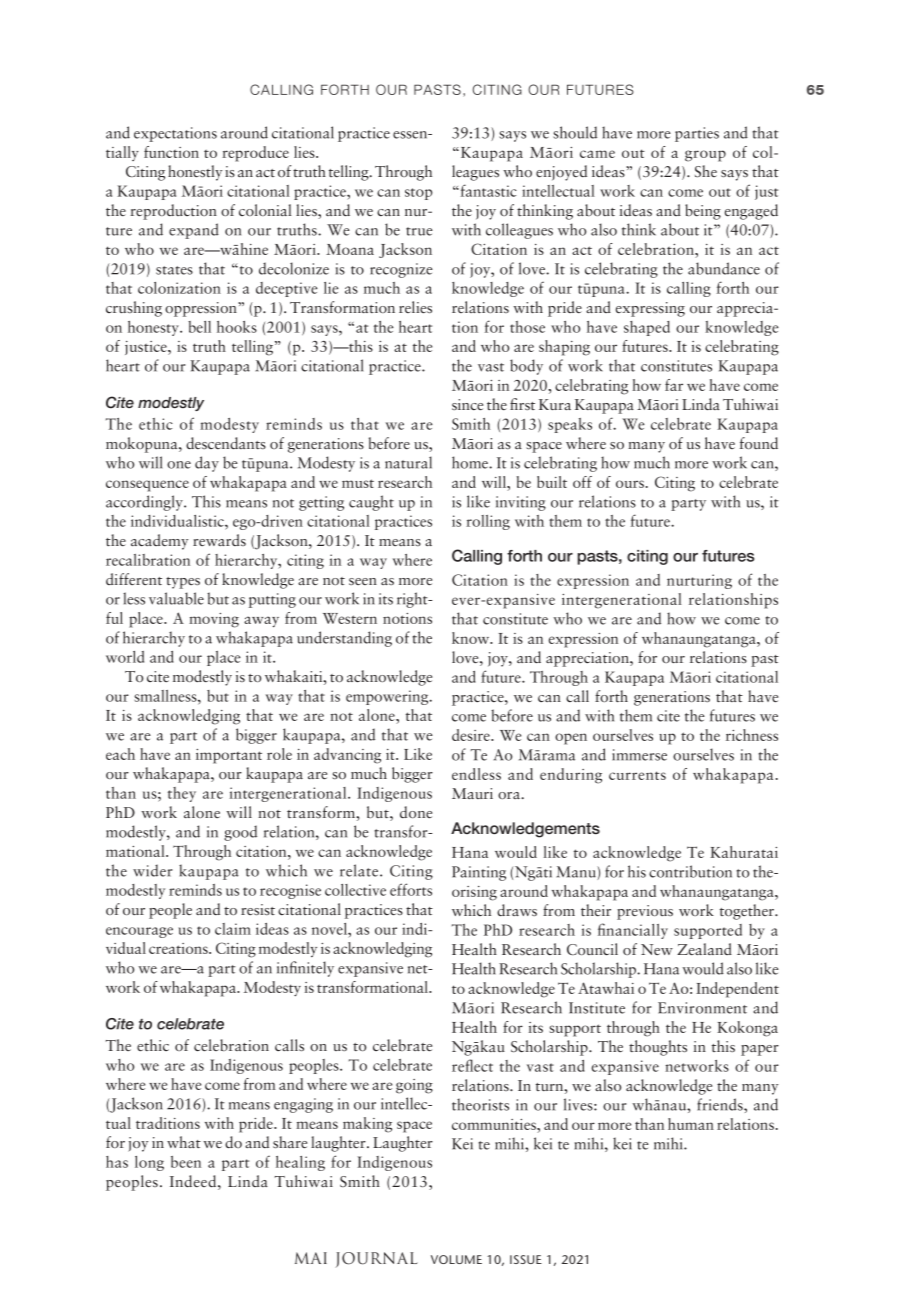 This screenshot has height=1308, width=924. What do you see at coordinates (166, 696) in the screenshot?
I see `smallness` at bounding box center [166, 696].
